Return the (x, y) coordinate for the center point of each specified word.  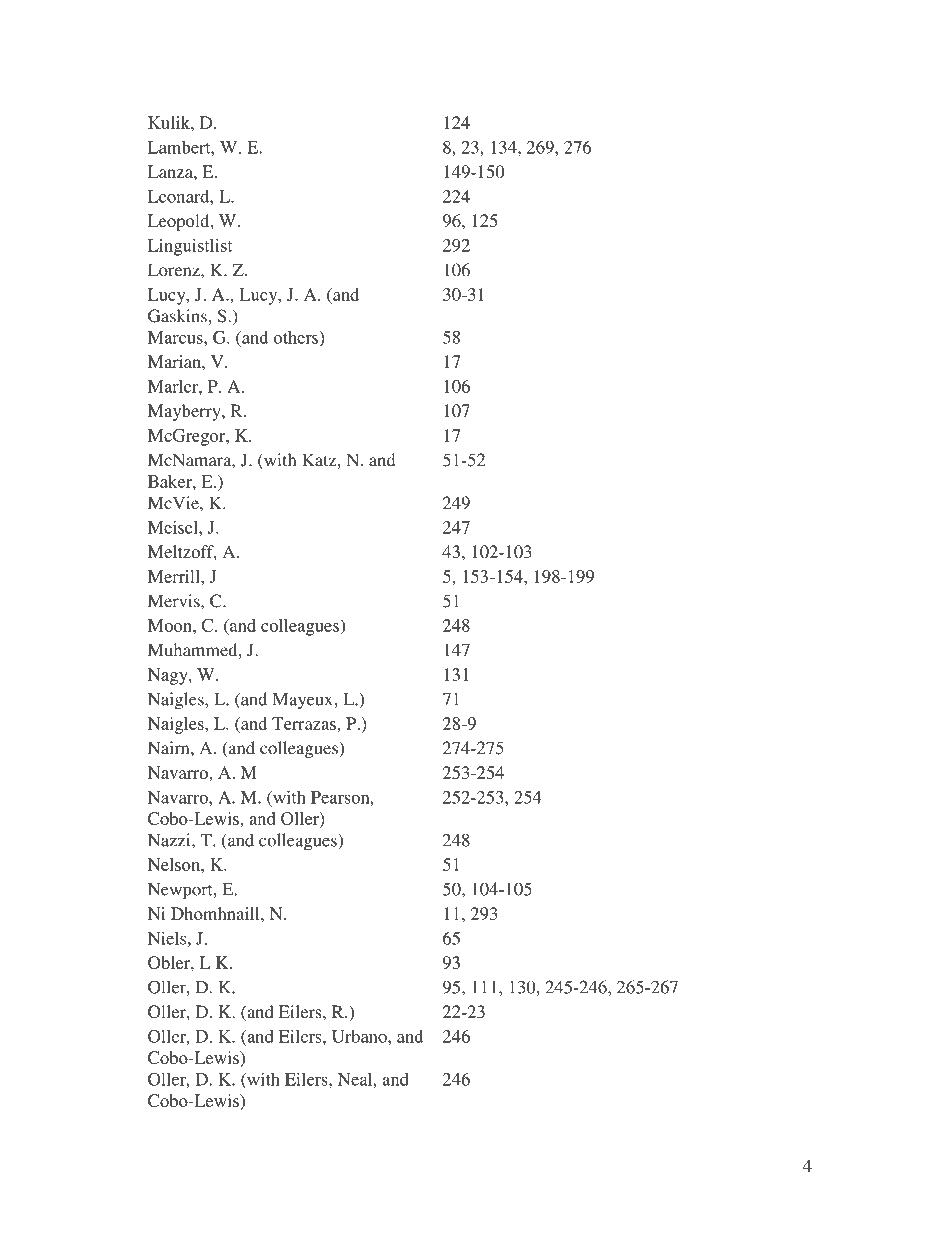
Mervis (175, 601)
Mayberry (185, 412)
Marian (175, 361)
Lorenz (175, 270)
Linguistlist (190, 247)
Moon (171, 625)
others (296, 337)
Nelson (175, 864)
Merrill (175, 576)
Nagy (169, 676)
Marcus (176, 337)
